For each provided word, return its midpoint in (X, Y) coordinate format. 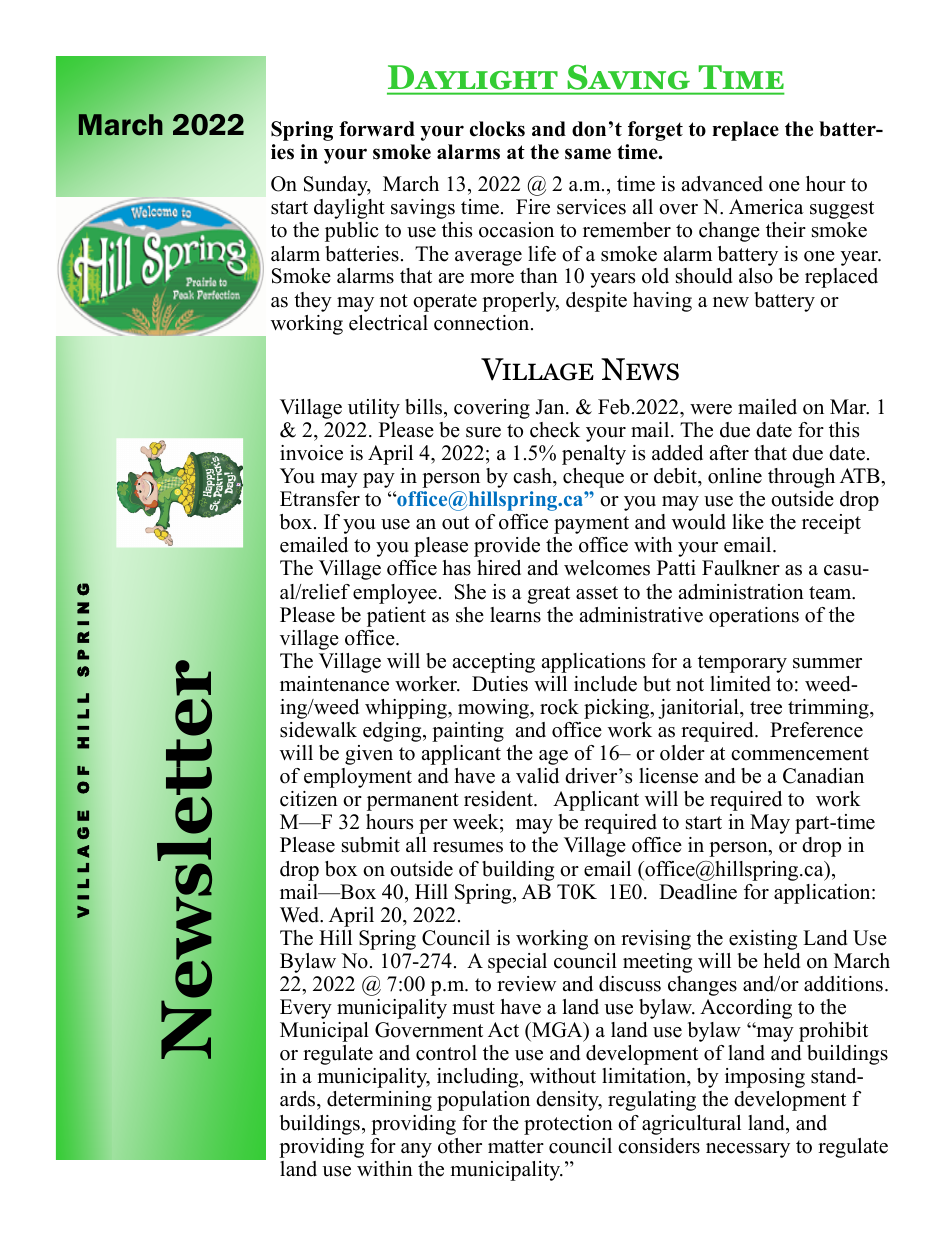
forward (377, 129)
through (801, 478)
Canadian (823, 776)
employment (358, 778)
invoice (311, 453)
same (588, 154)
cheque (593, 478)
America (766, 207)
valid (537, 776)
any (416, 1150)
